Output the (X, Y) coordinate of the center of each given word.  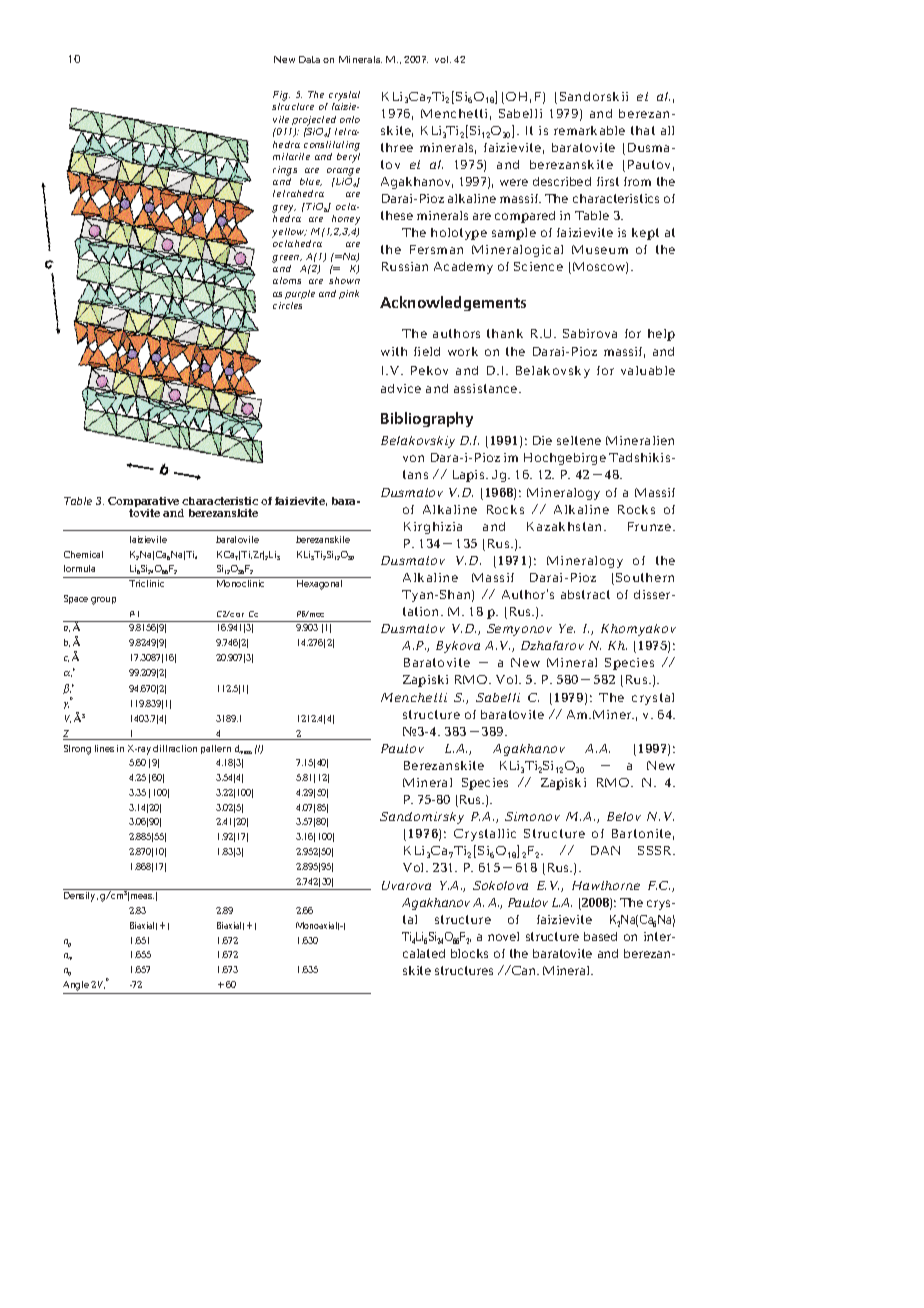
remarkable (589, 130)
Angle (76, 986)
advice (401, 388)
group (103, 601)
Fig (281, 96)
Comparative (145, 503)
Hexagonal (319, 585)
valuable (648, 370)
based (600, 936)
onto (350, 119)
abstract (585, 594)
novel (503, 936)
